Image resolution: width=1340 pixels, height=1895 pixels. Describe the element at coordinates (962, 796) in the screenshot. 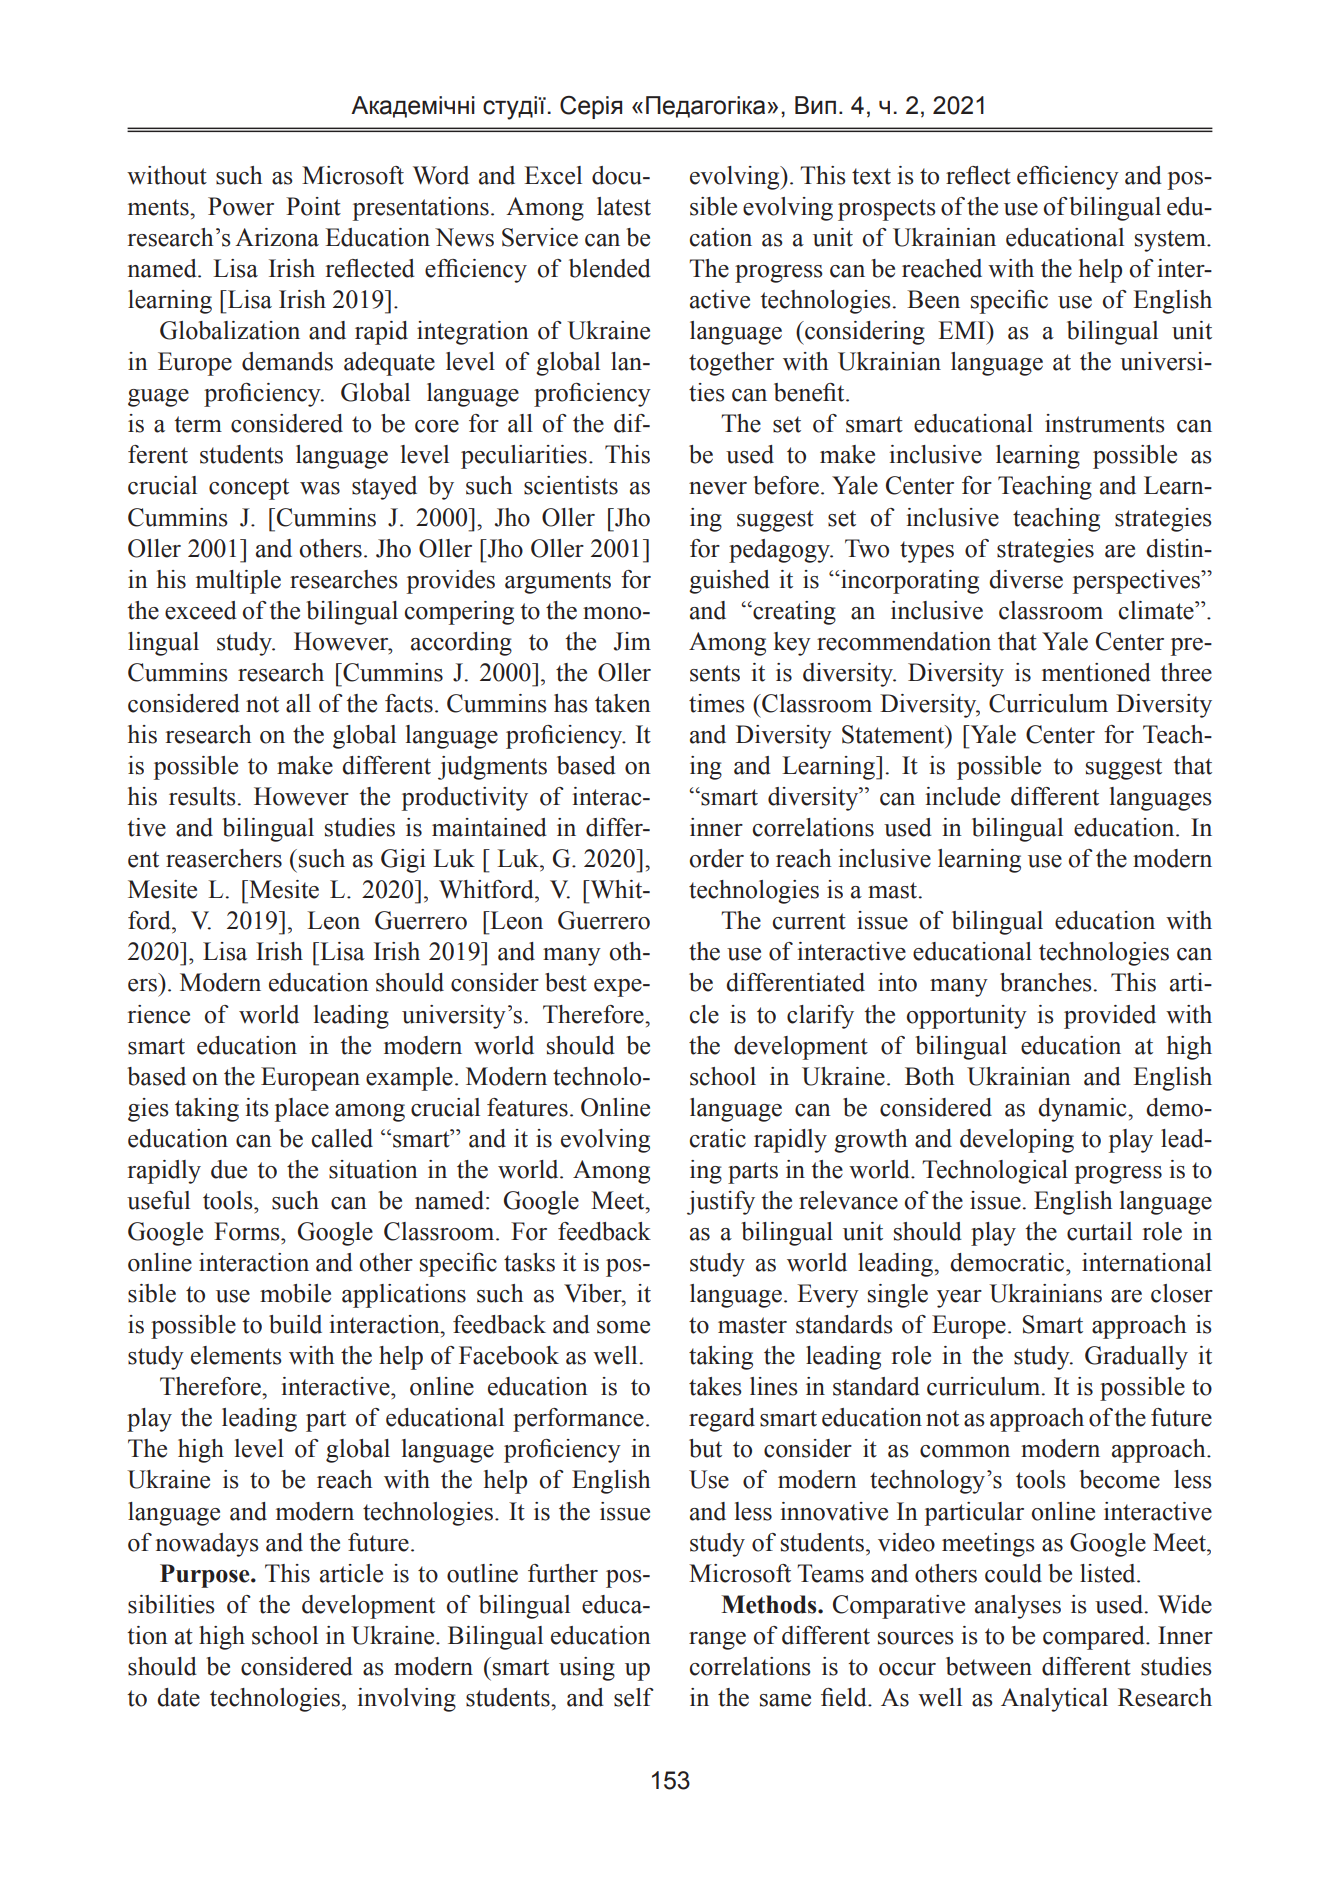

I see `include` at that location.
